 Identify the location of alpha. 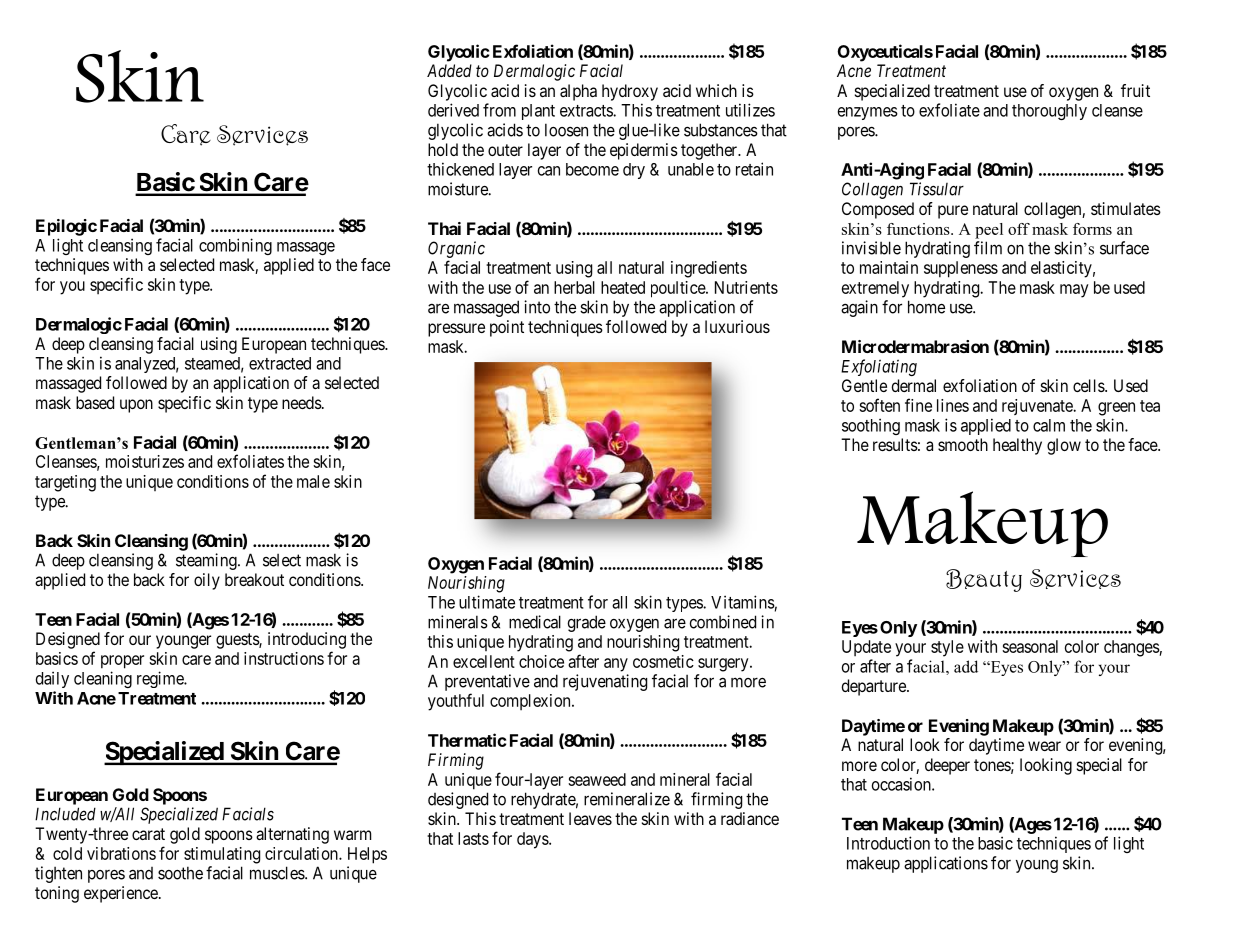
(578, 92).
